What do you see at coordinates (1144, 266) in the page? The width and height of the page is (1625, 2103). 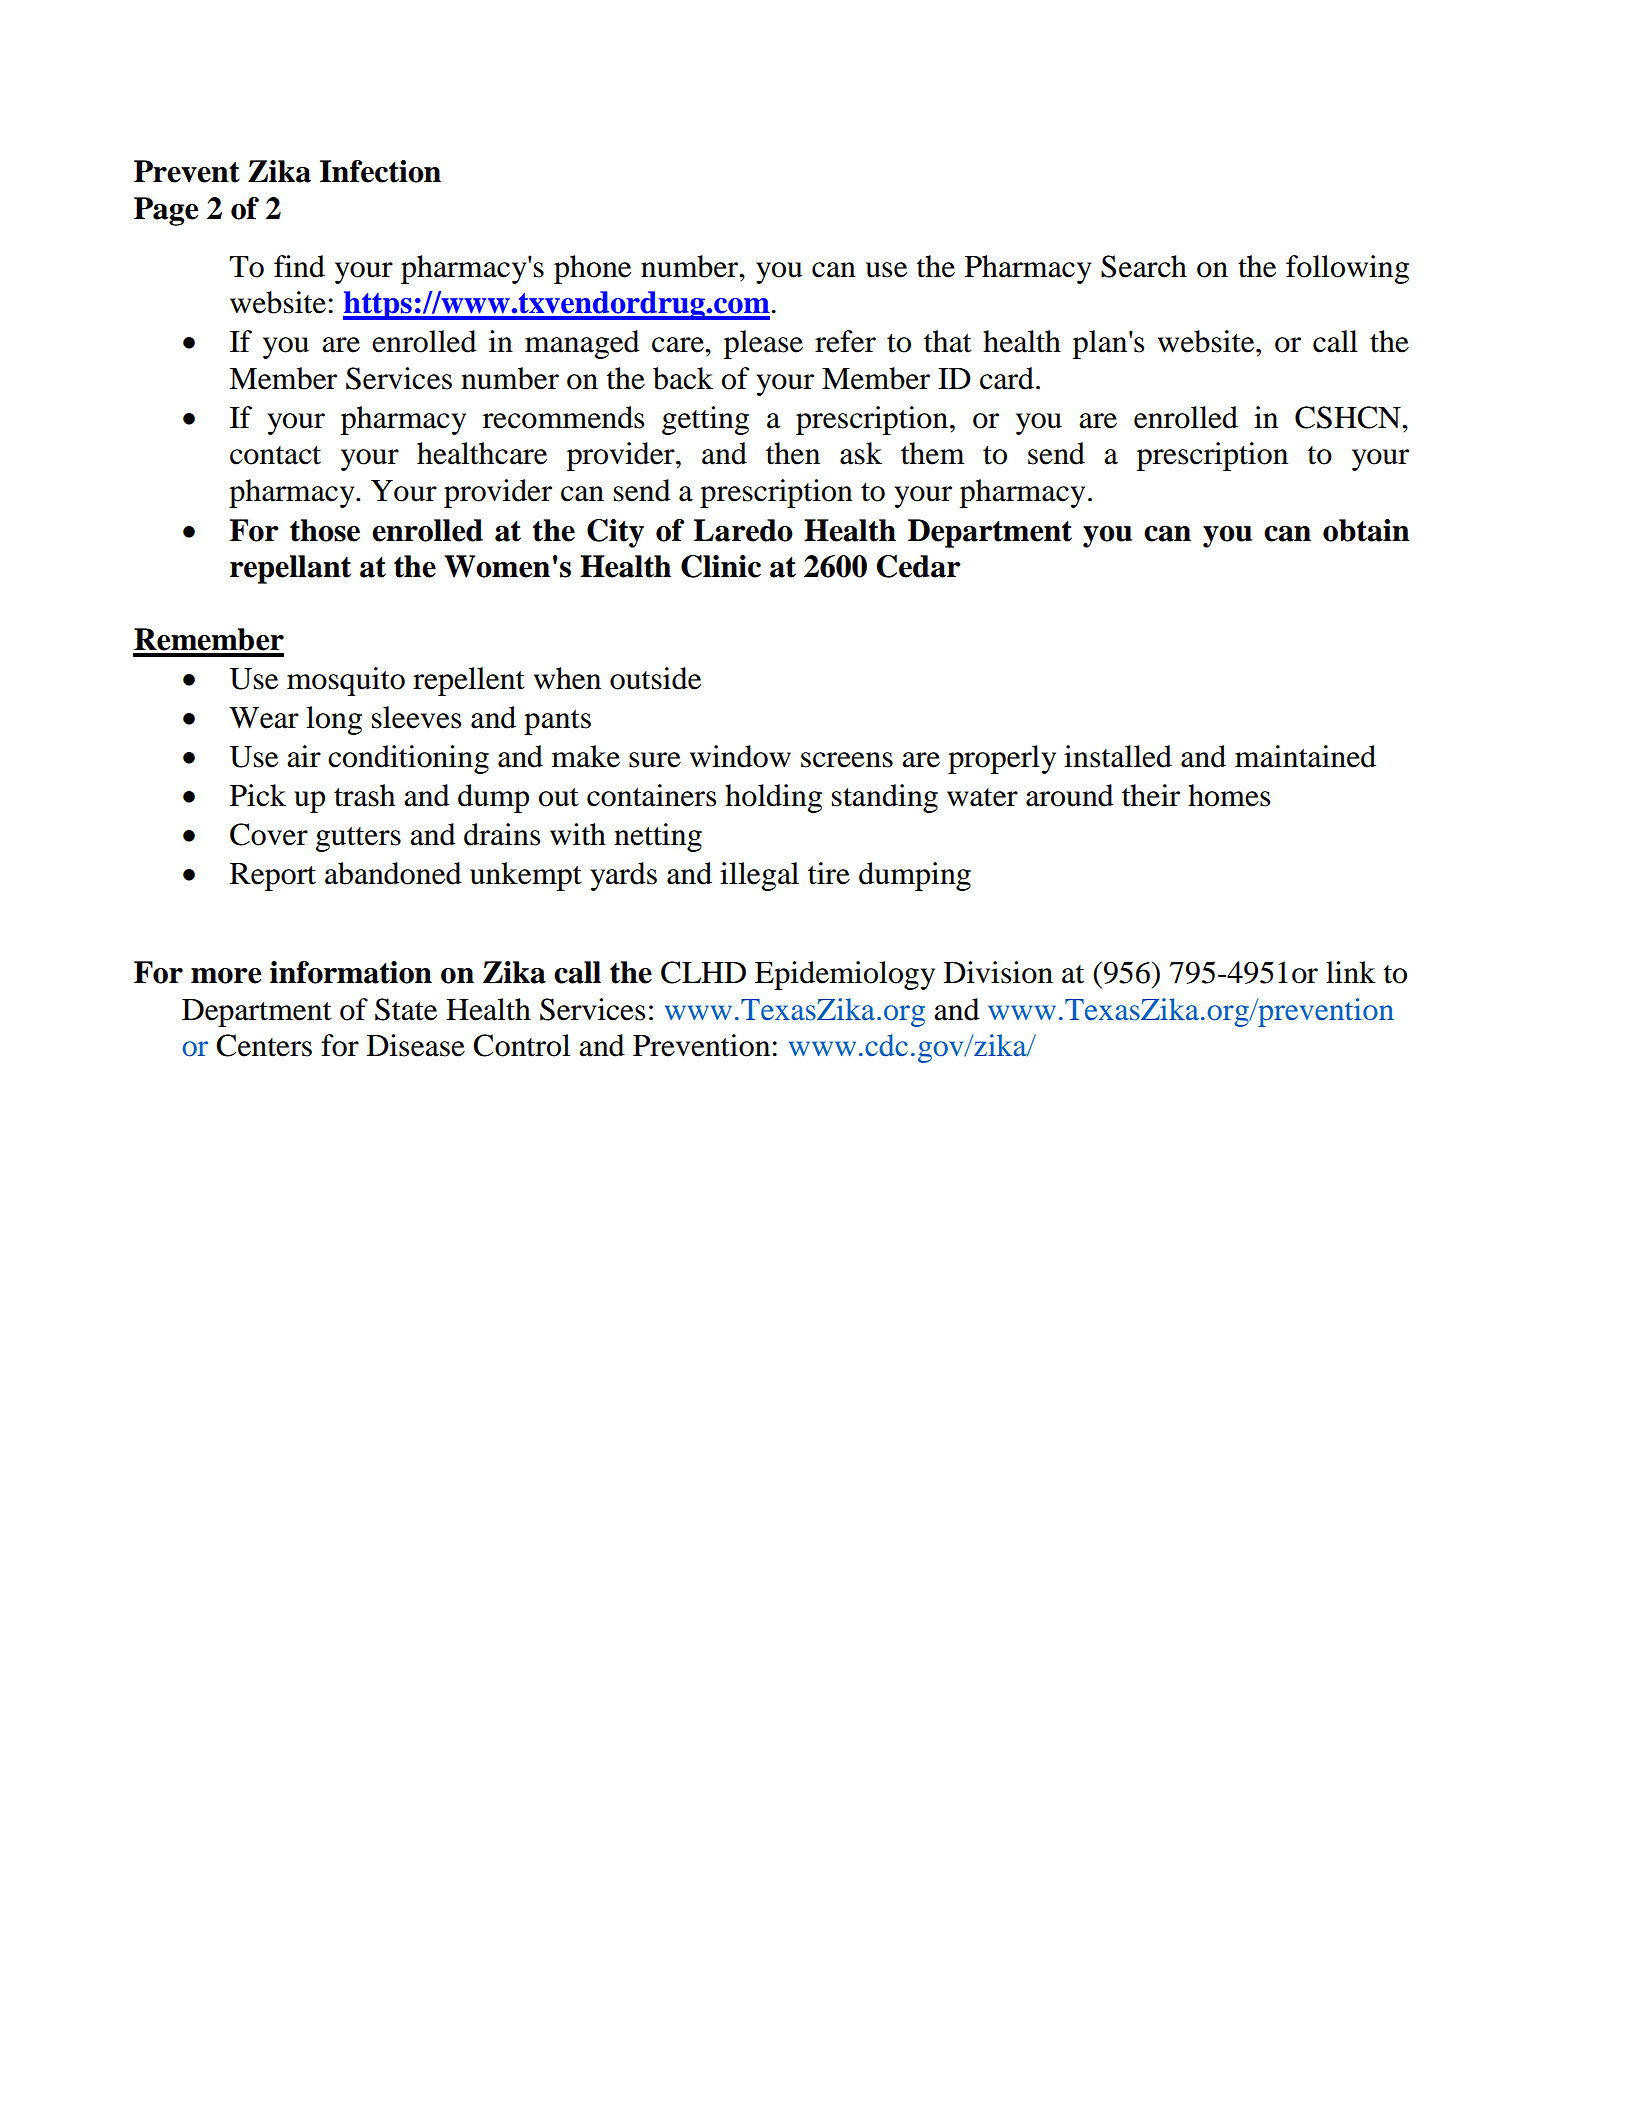 I see `Search` at bounding box center [1144, 266].
